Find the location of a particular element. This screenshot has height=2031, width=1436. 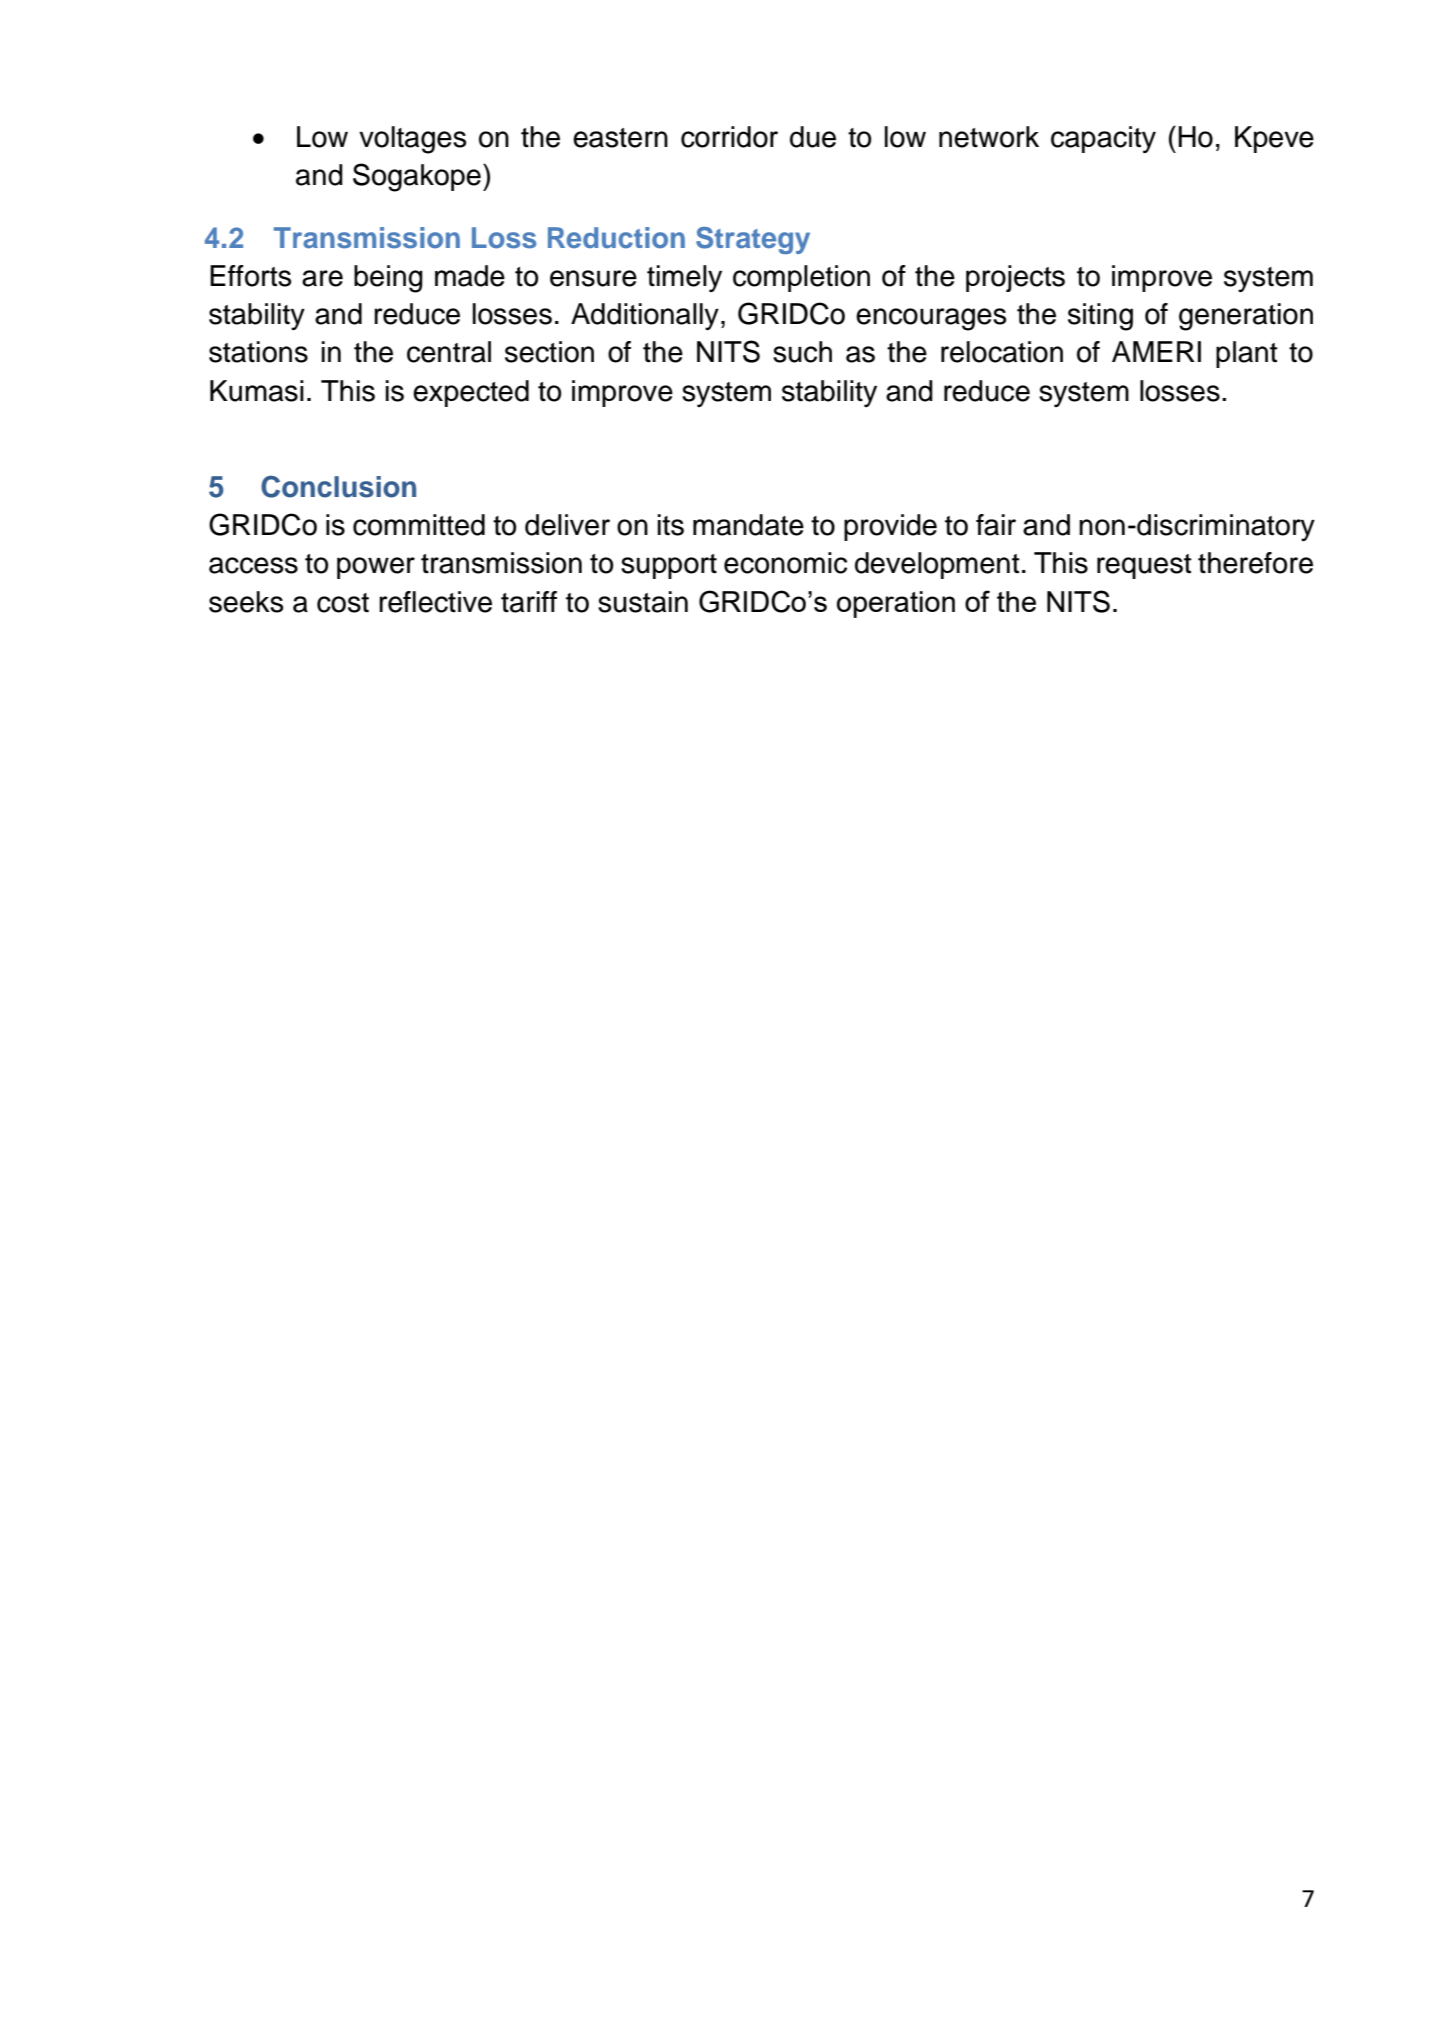

sustain is located at coordinates (643, 602).
